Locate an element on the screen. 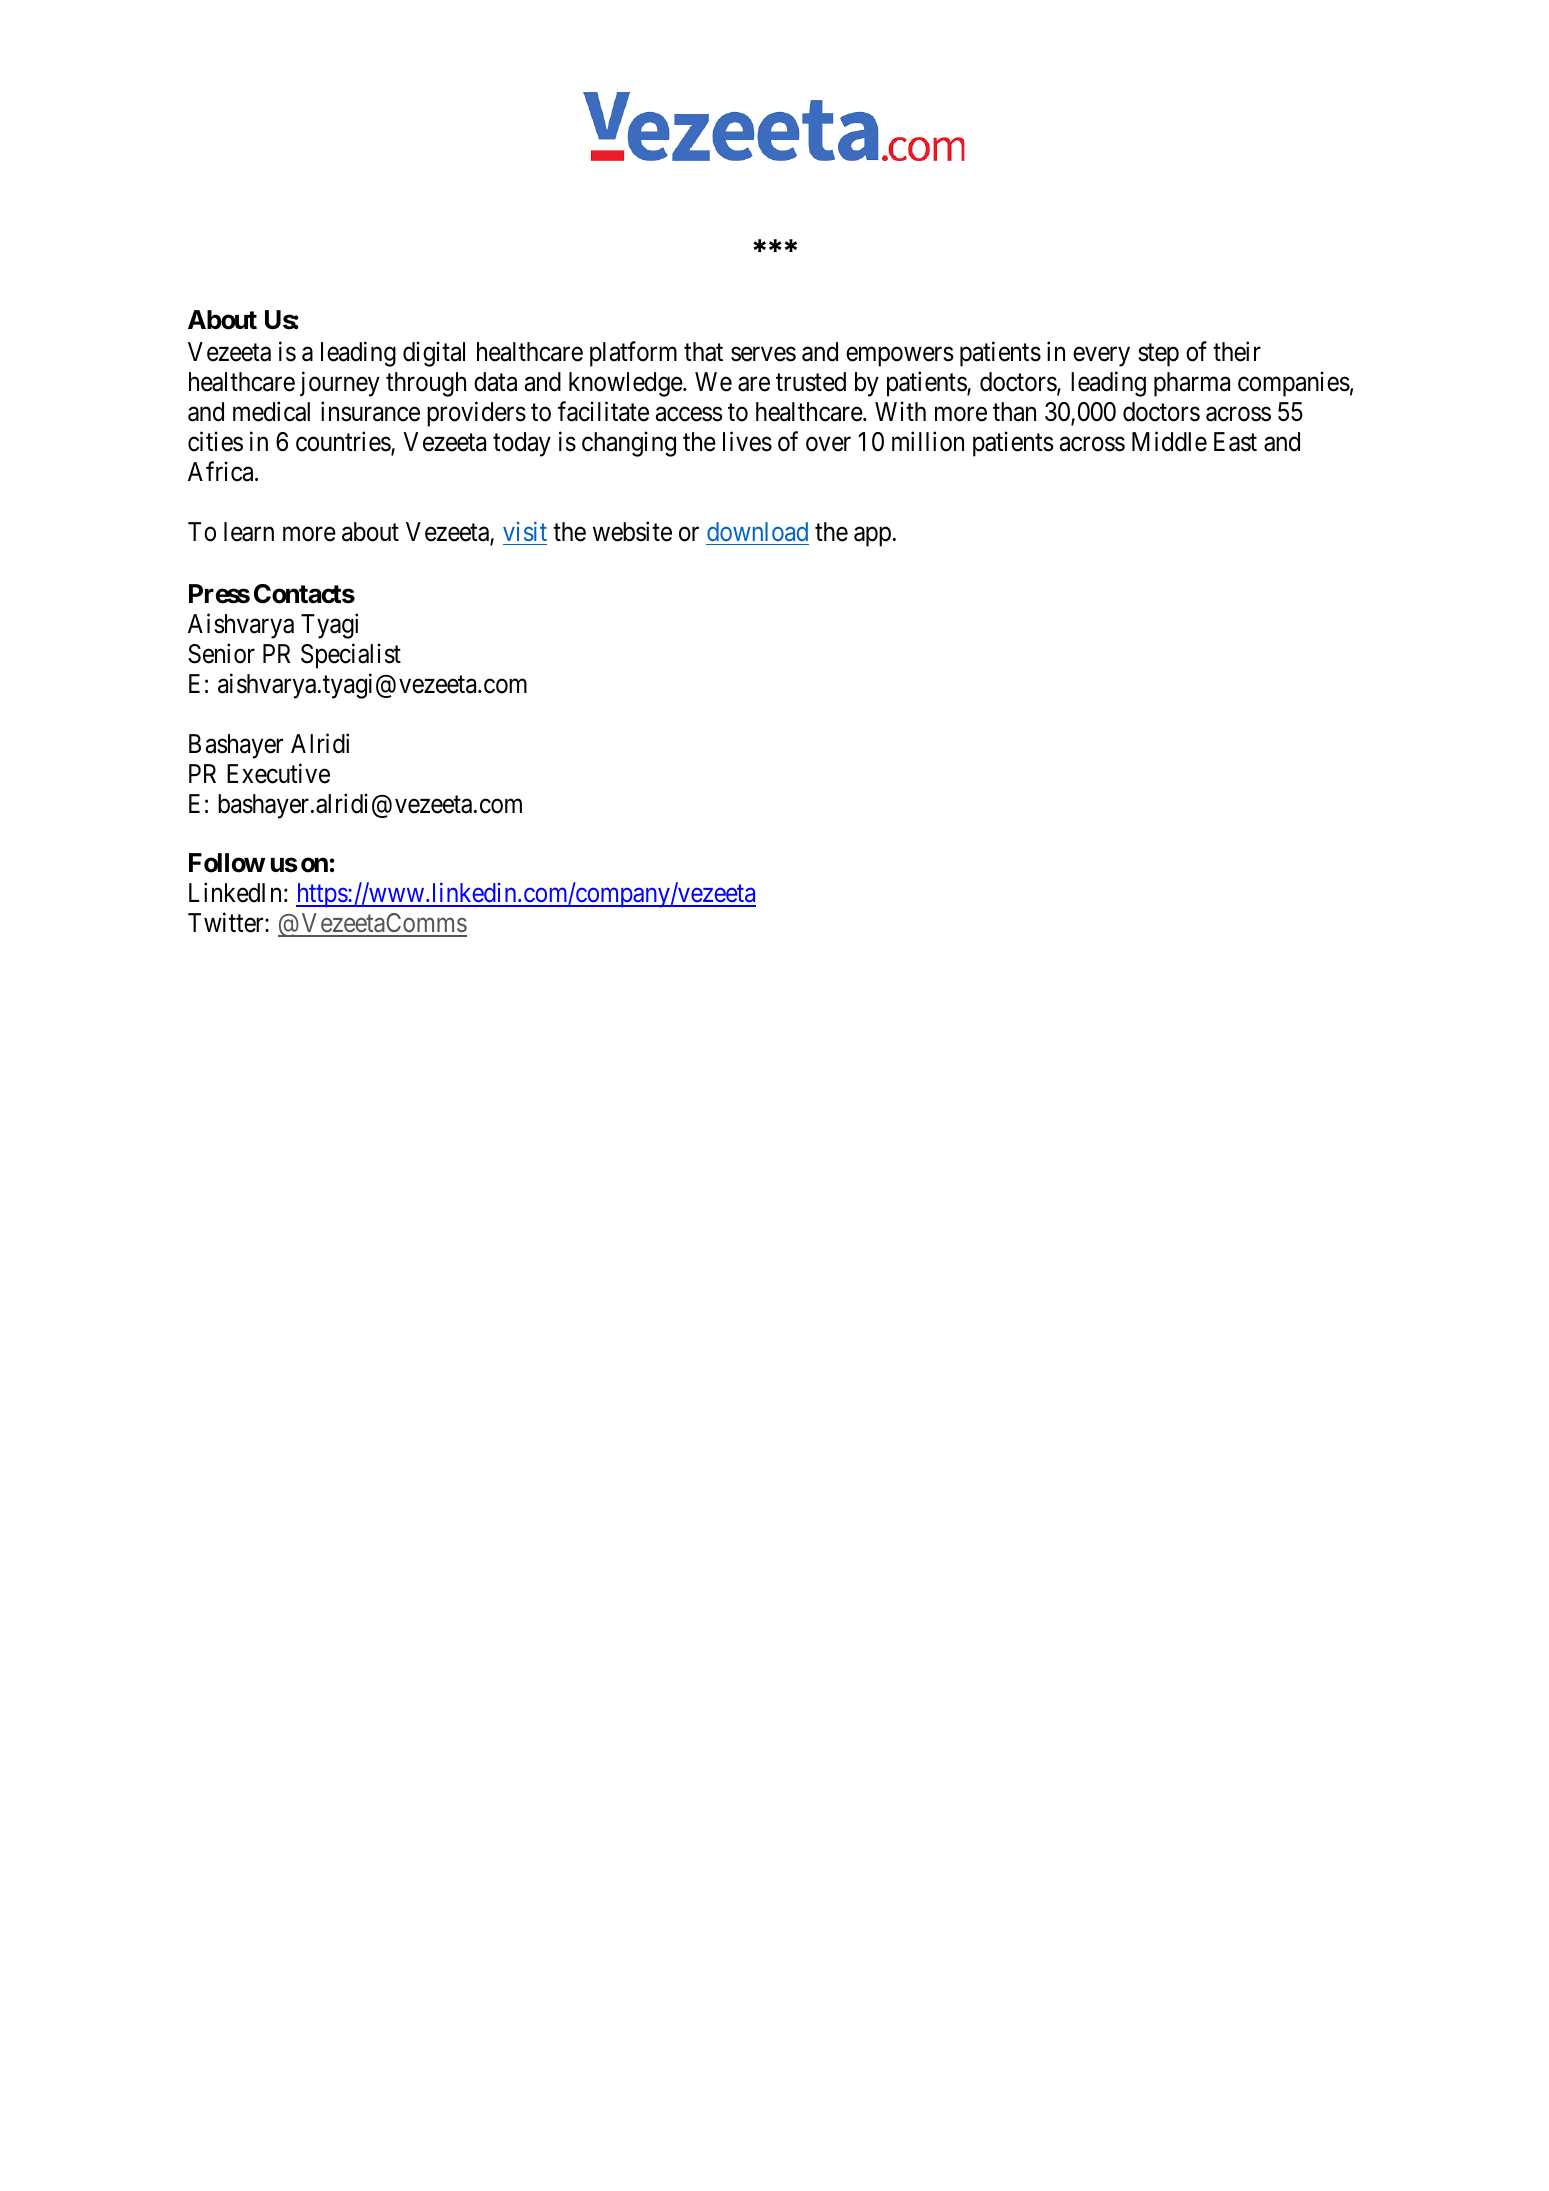 The height and width of the screenshot is (2191, 1549). learn is located at coordinates (249, 532).
